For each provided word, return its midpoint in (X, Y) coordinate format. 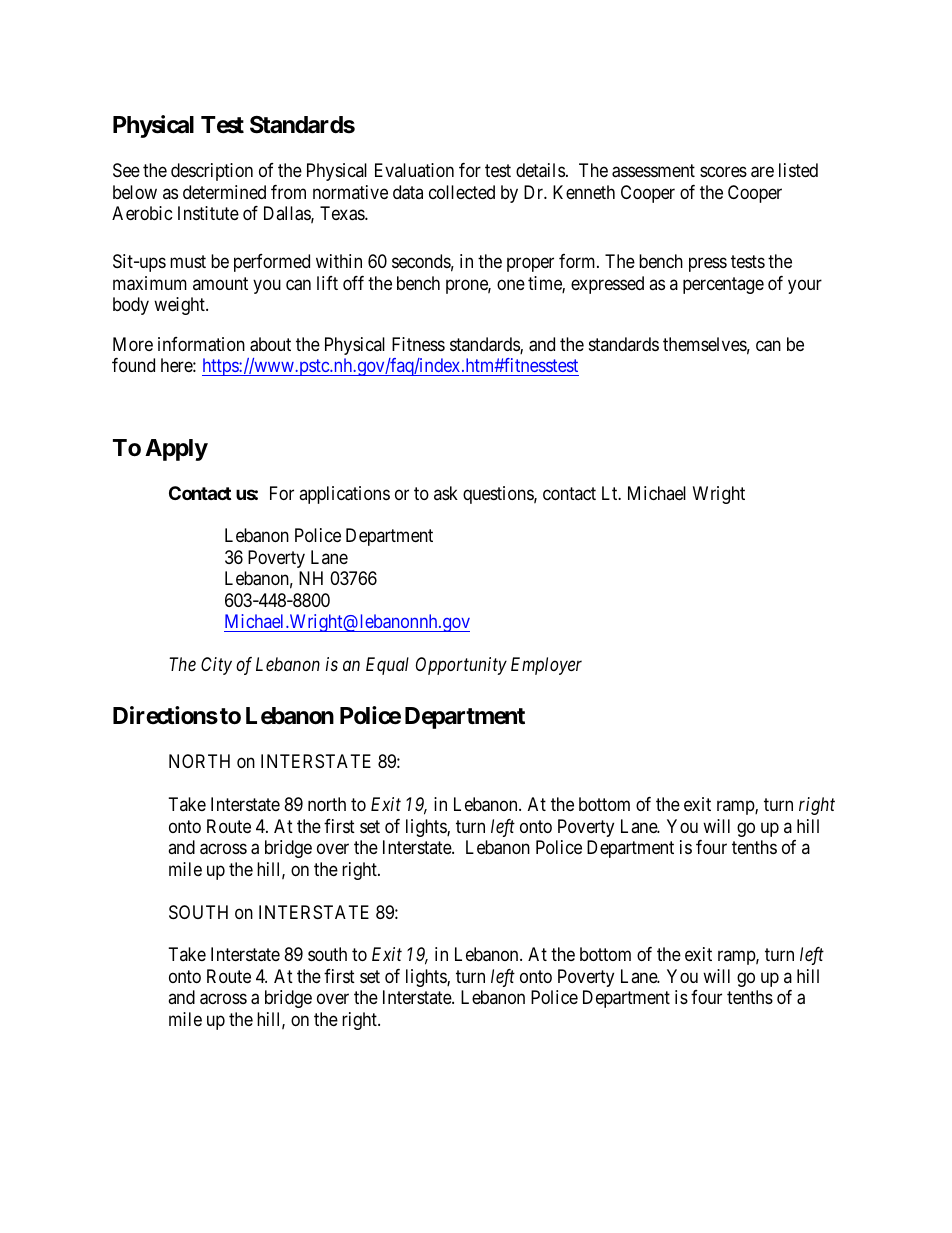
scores (723, 172)
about (270, 344)
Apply (176, 450)
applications (344, 495)
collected (462, 192)
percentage (723, 285)
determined (224, 192)
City (216, 666)
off (353, 283)
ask (446, 493)
